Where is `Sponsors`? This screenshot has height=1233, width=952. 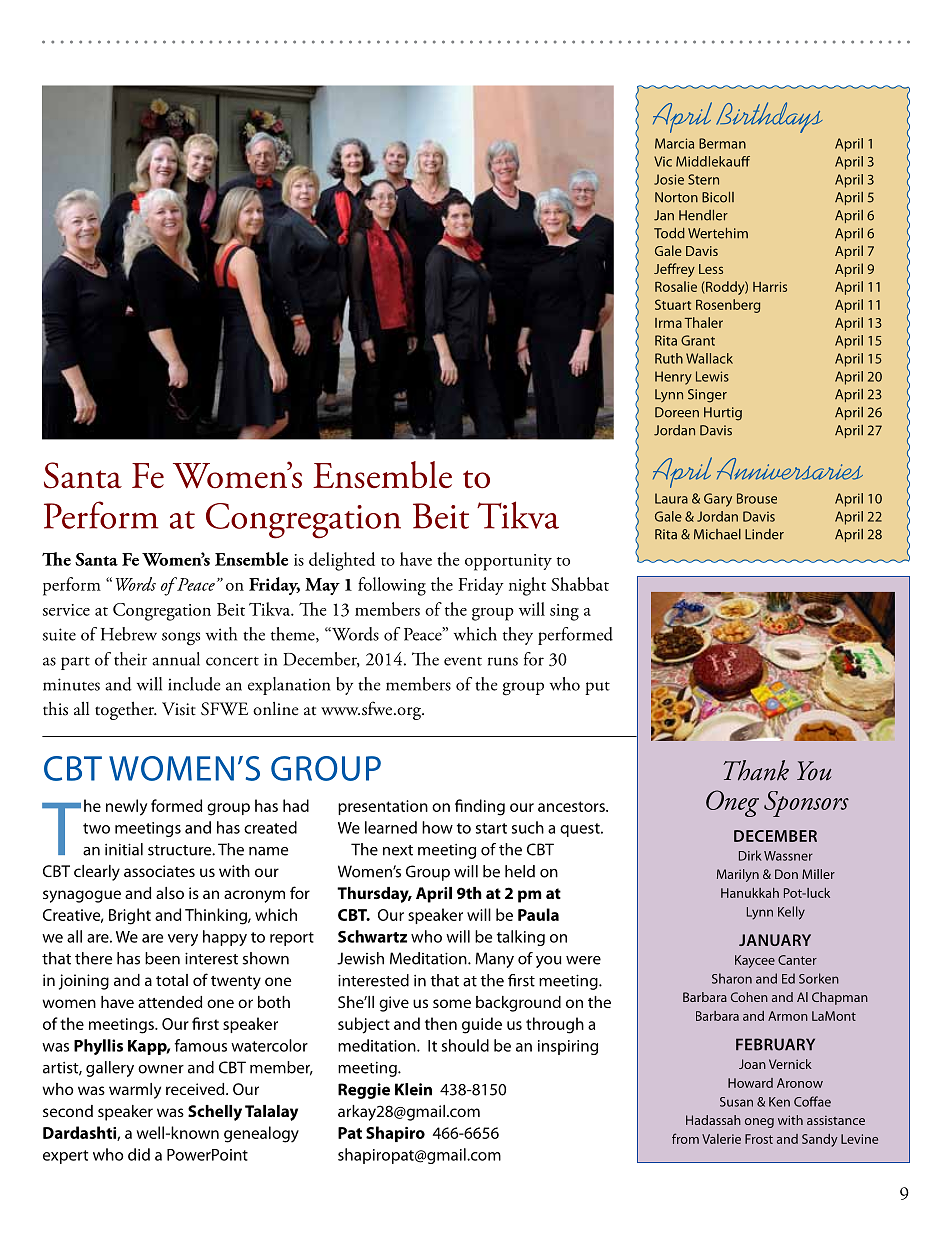
Sponsors is located at coordinates (806, 804).
